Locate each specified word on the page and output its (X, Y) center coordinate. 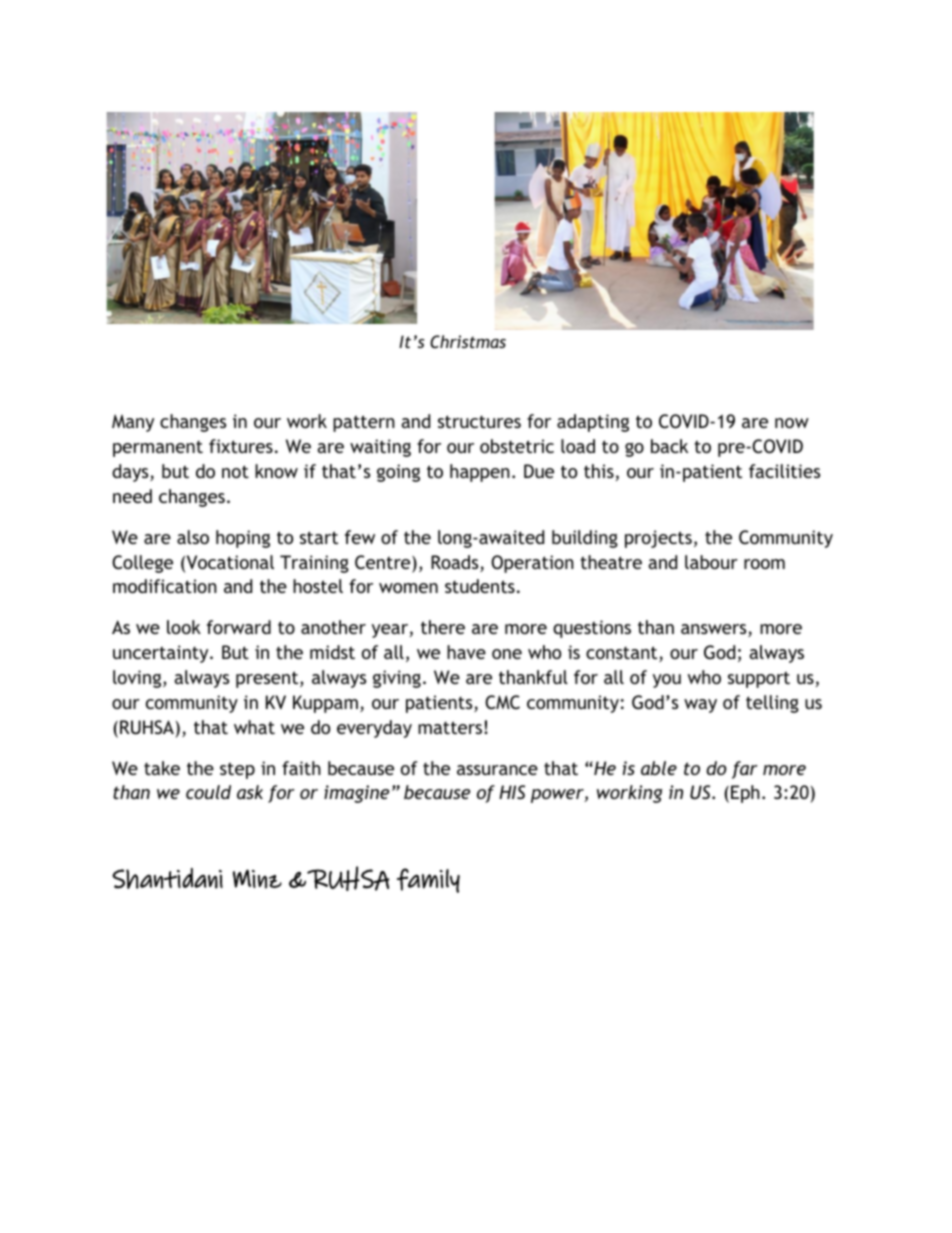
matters (451, 727)
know (276, 471)
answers (715, 630)
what (254, 727)
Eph (745, 794)
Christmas (468, 341)
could (208, 792)
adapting (593, 423)
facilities (784, 471)
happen (480, 473)
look (184, 627)
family (428, 880)
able (659, 768)
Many (133, 423)
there (443, 627)
